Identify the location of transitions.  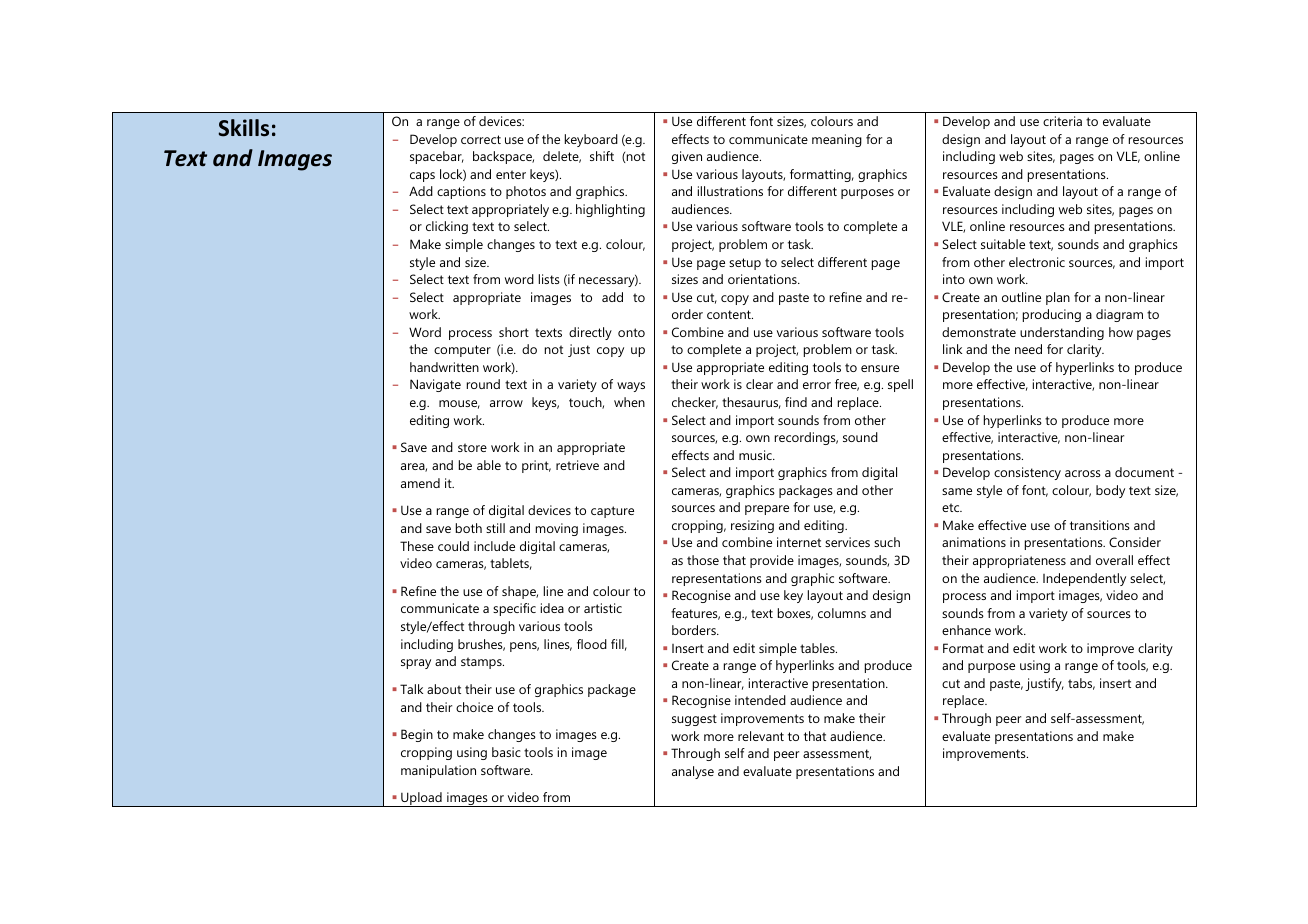
(1100, 525).
